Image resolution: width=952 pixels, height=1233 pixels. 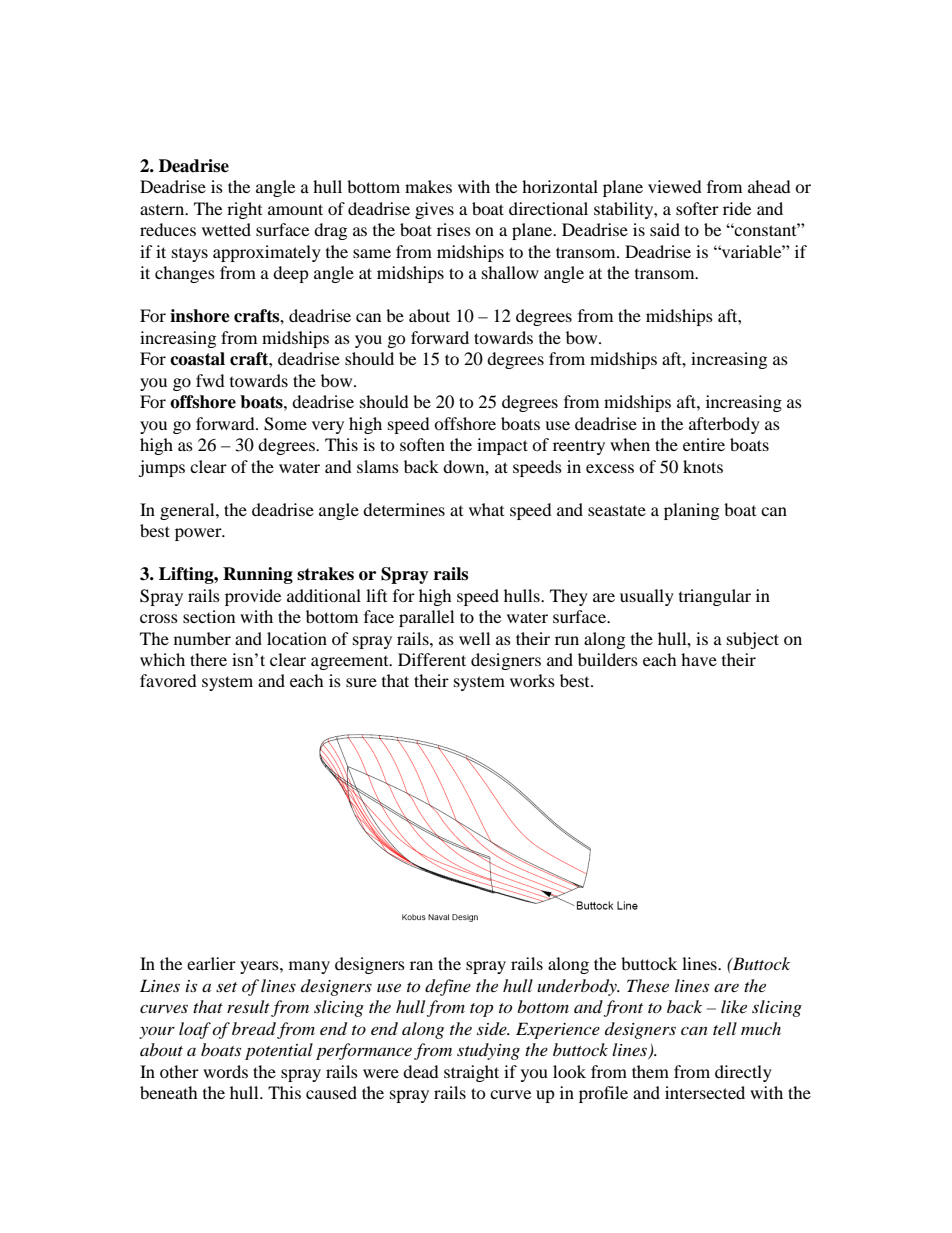 I want to click on well, so click(x=474, y=638).
